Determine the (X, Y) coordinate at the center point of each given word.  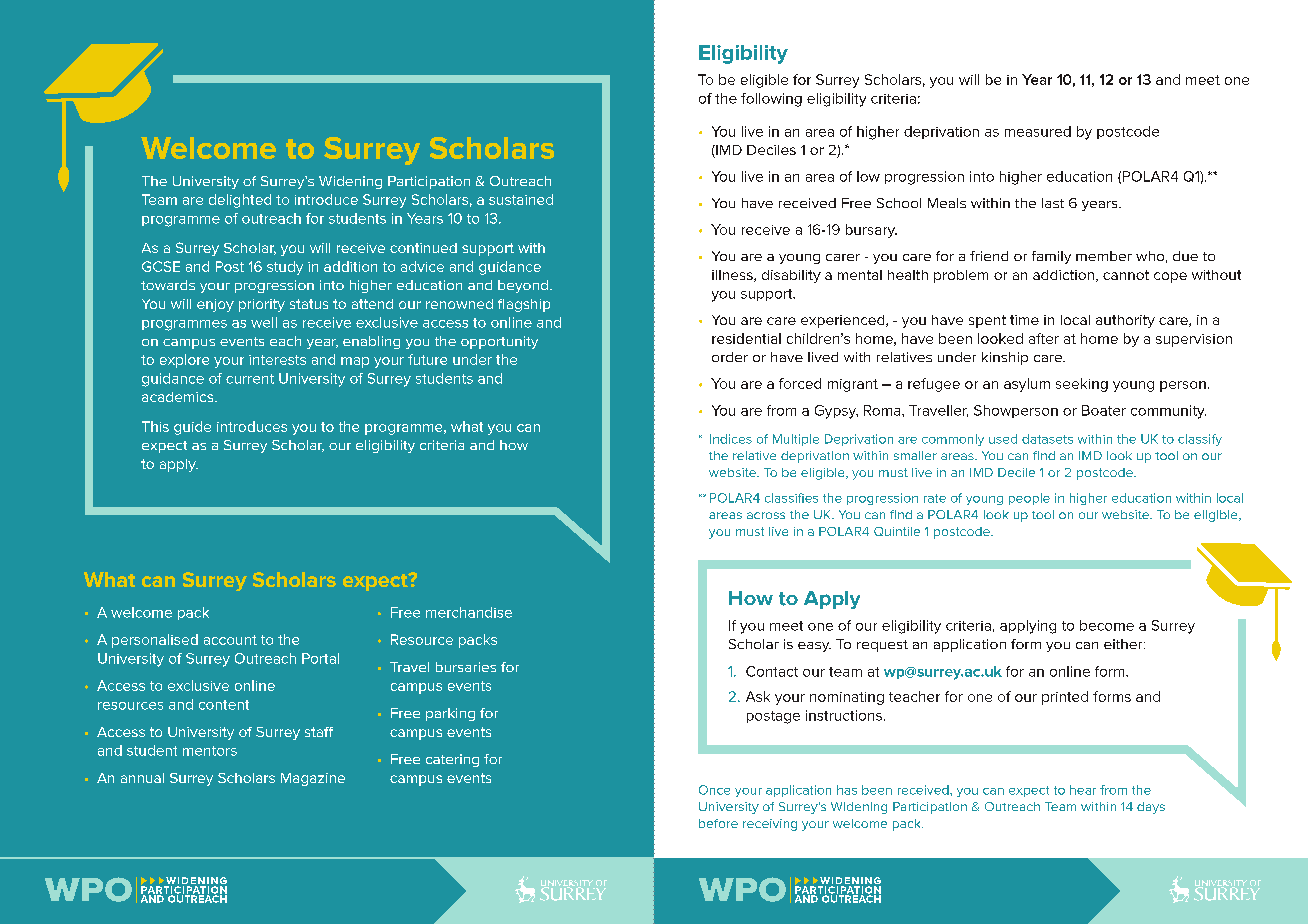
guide (192, 428)
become (1107, 625)
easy (814, 647)
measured (1038, 131)
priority (262, 305)
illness (733, 276)
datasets (1047, 439)
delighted (240, 201)
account (230, 640)
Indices (731, 439)
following (771, 100)
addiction (1063, 275)
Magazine (313, 779)
